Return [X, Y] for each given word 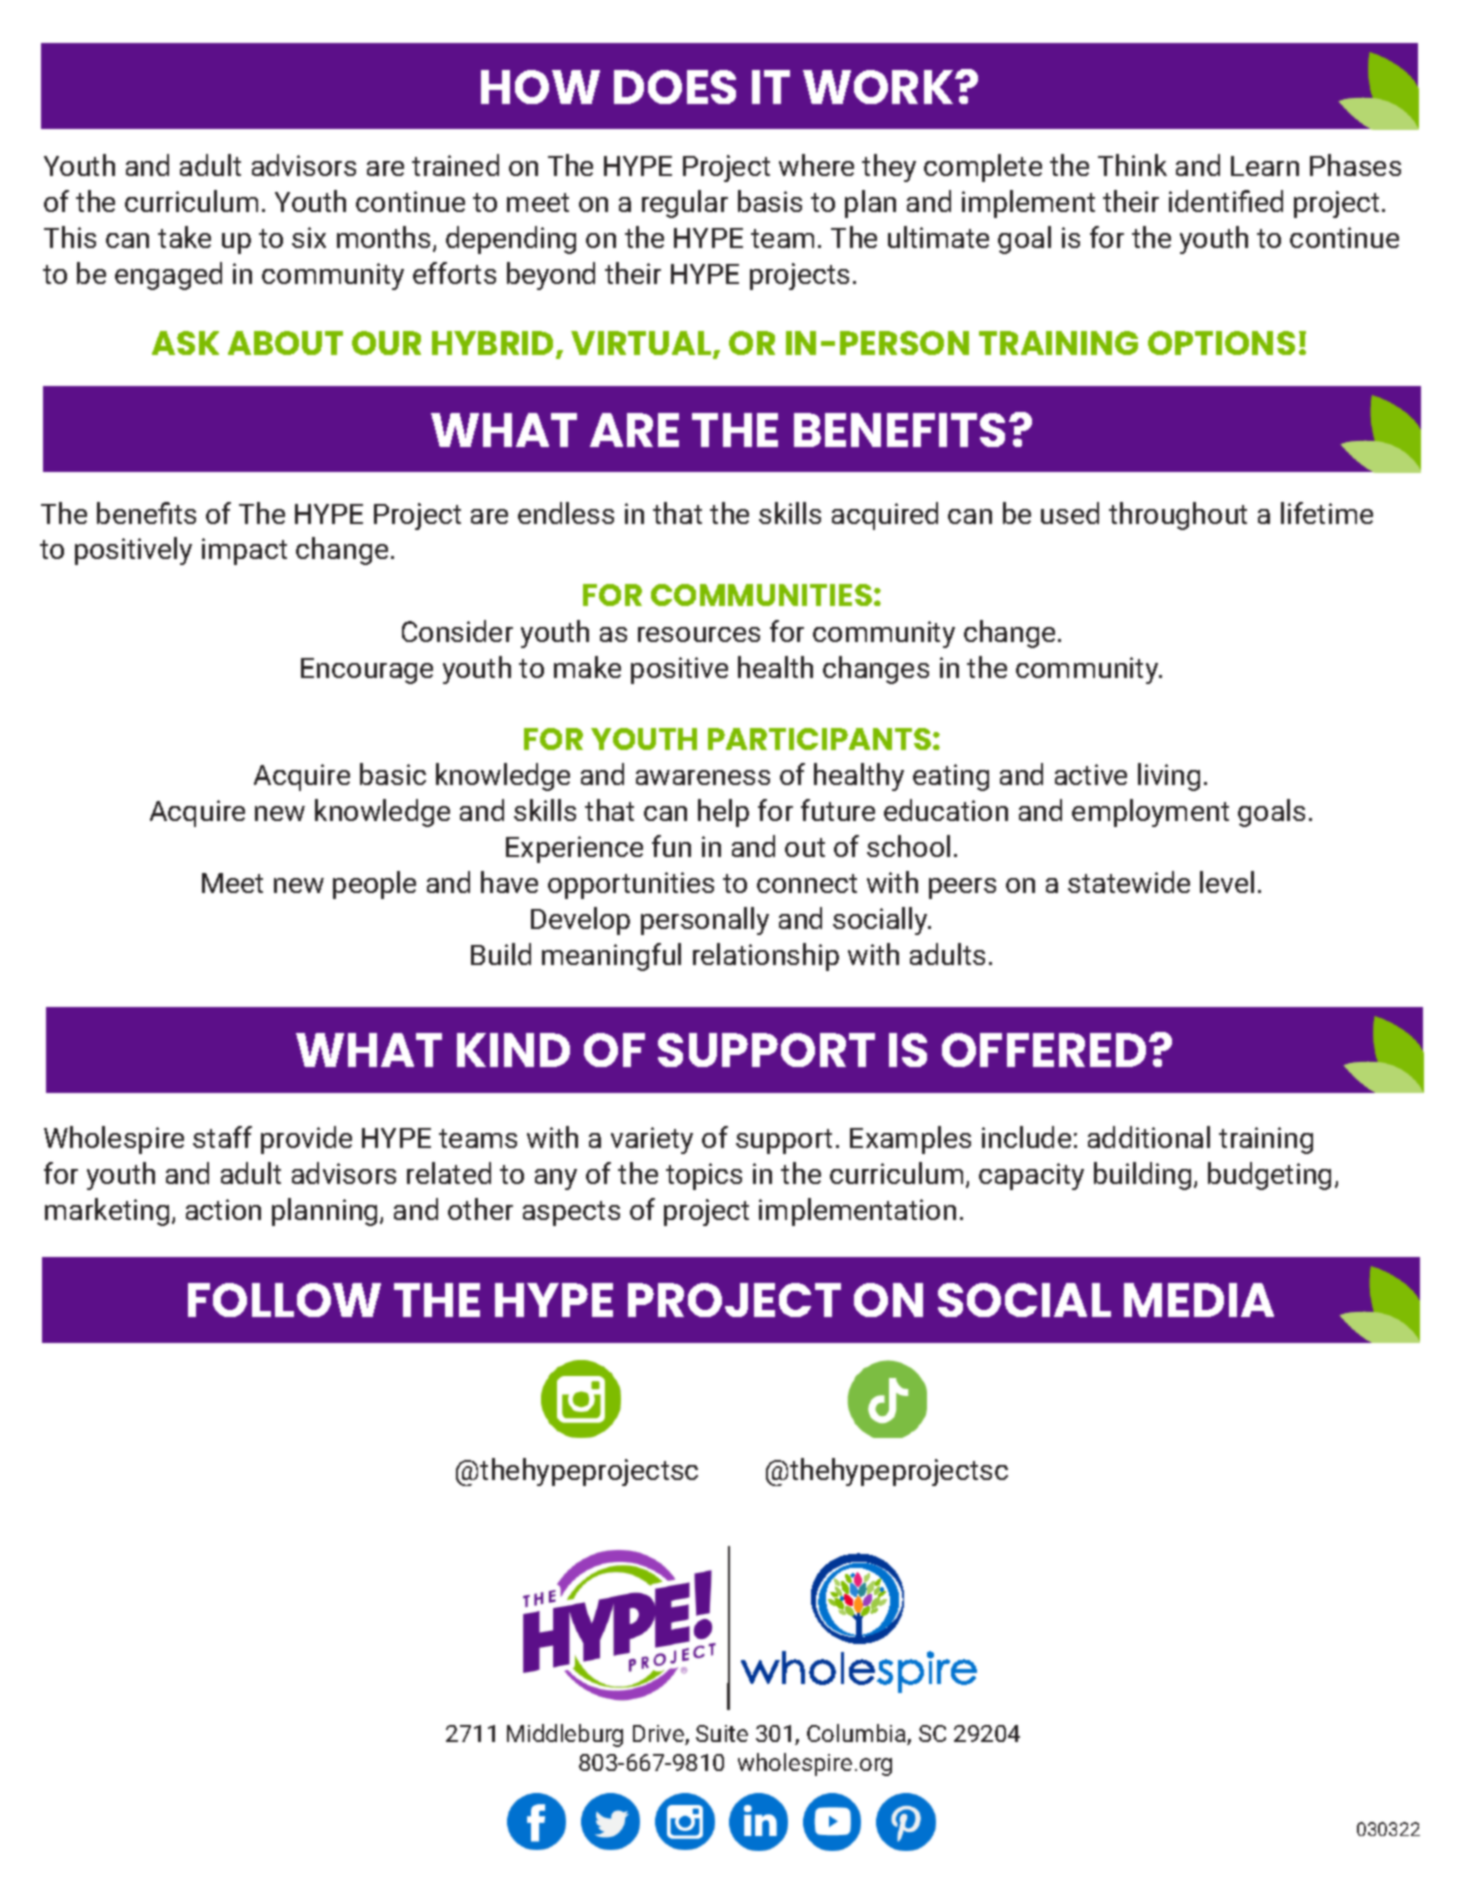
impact [244, 551]
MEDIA [1199, 1300]
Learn [1265, 166]
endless [566, 513]
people [374, 885]
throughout [1178, 516]
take [184, 237]
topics [704, 1176]
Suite [722, 1733]
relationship [766, 957]
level [1227, 882]
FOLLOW [284, 1300]
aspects [571, 1213]
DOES [675, 87]
